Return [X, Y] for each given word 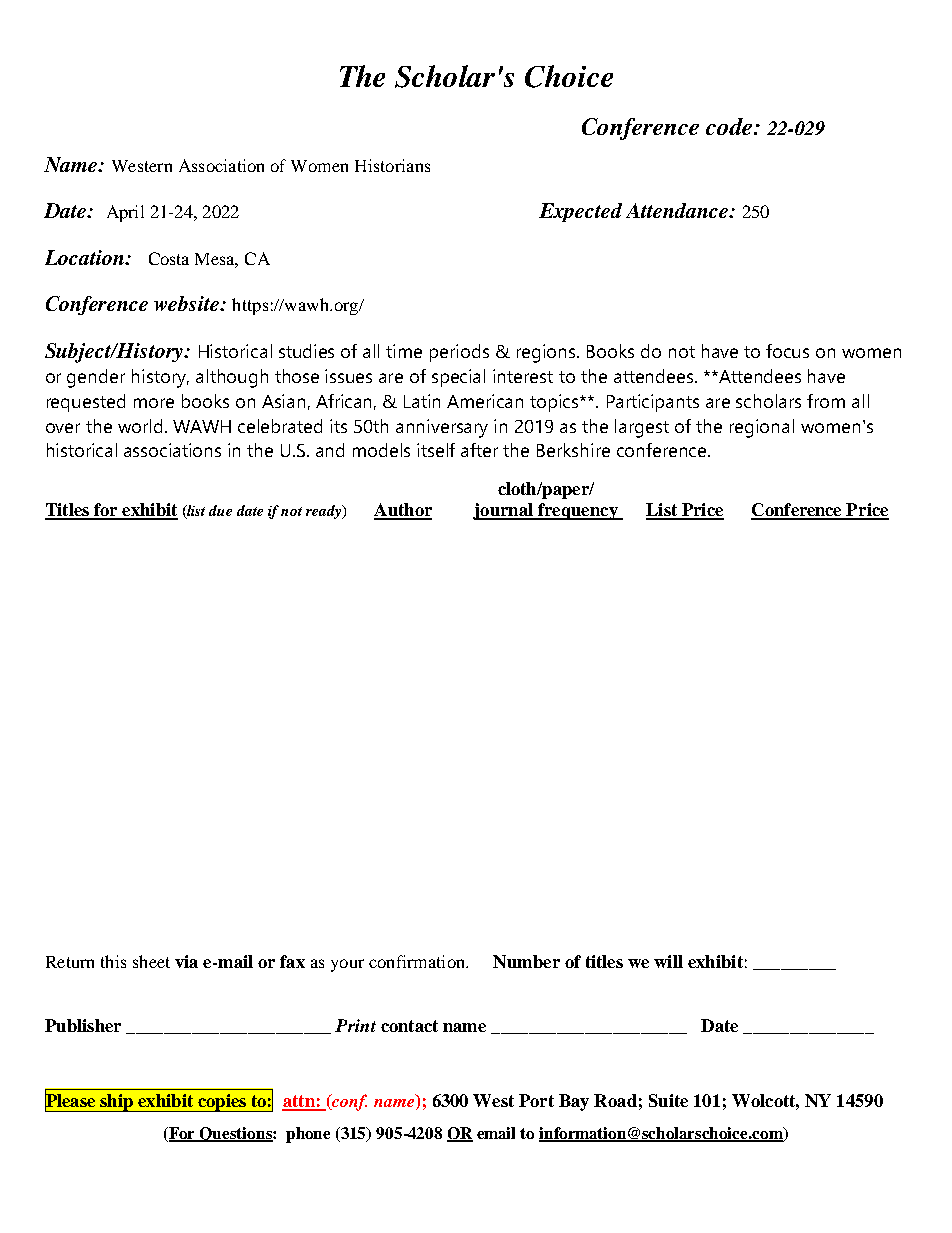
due [220, 510]
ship [116, 1103]
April [125, 213]
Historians [392, 165]
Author [403, 511]
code [730, 126]
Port [536, 1100]
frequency [578, 511]
